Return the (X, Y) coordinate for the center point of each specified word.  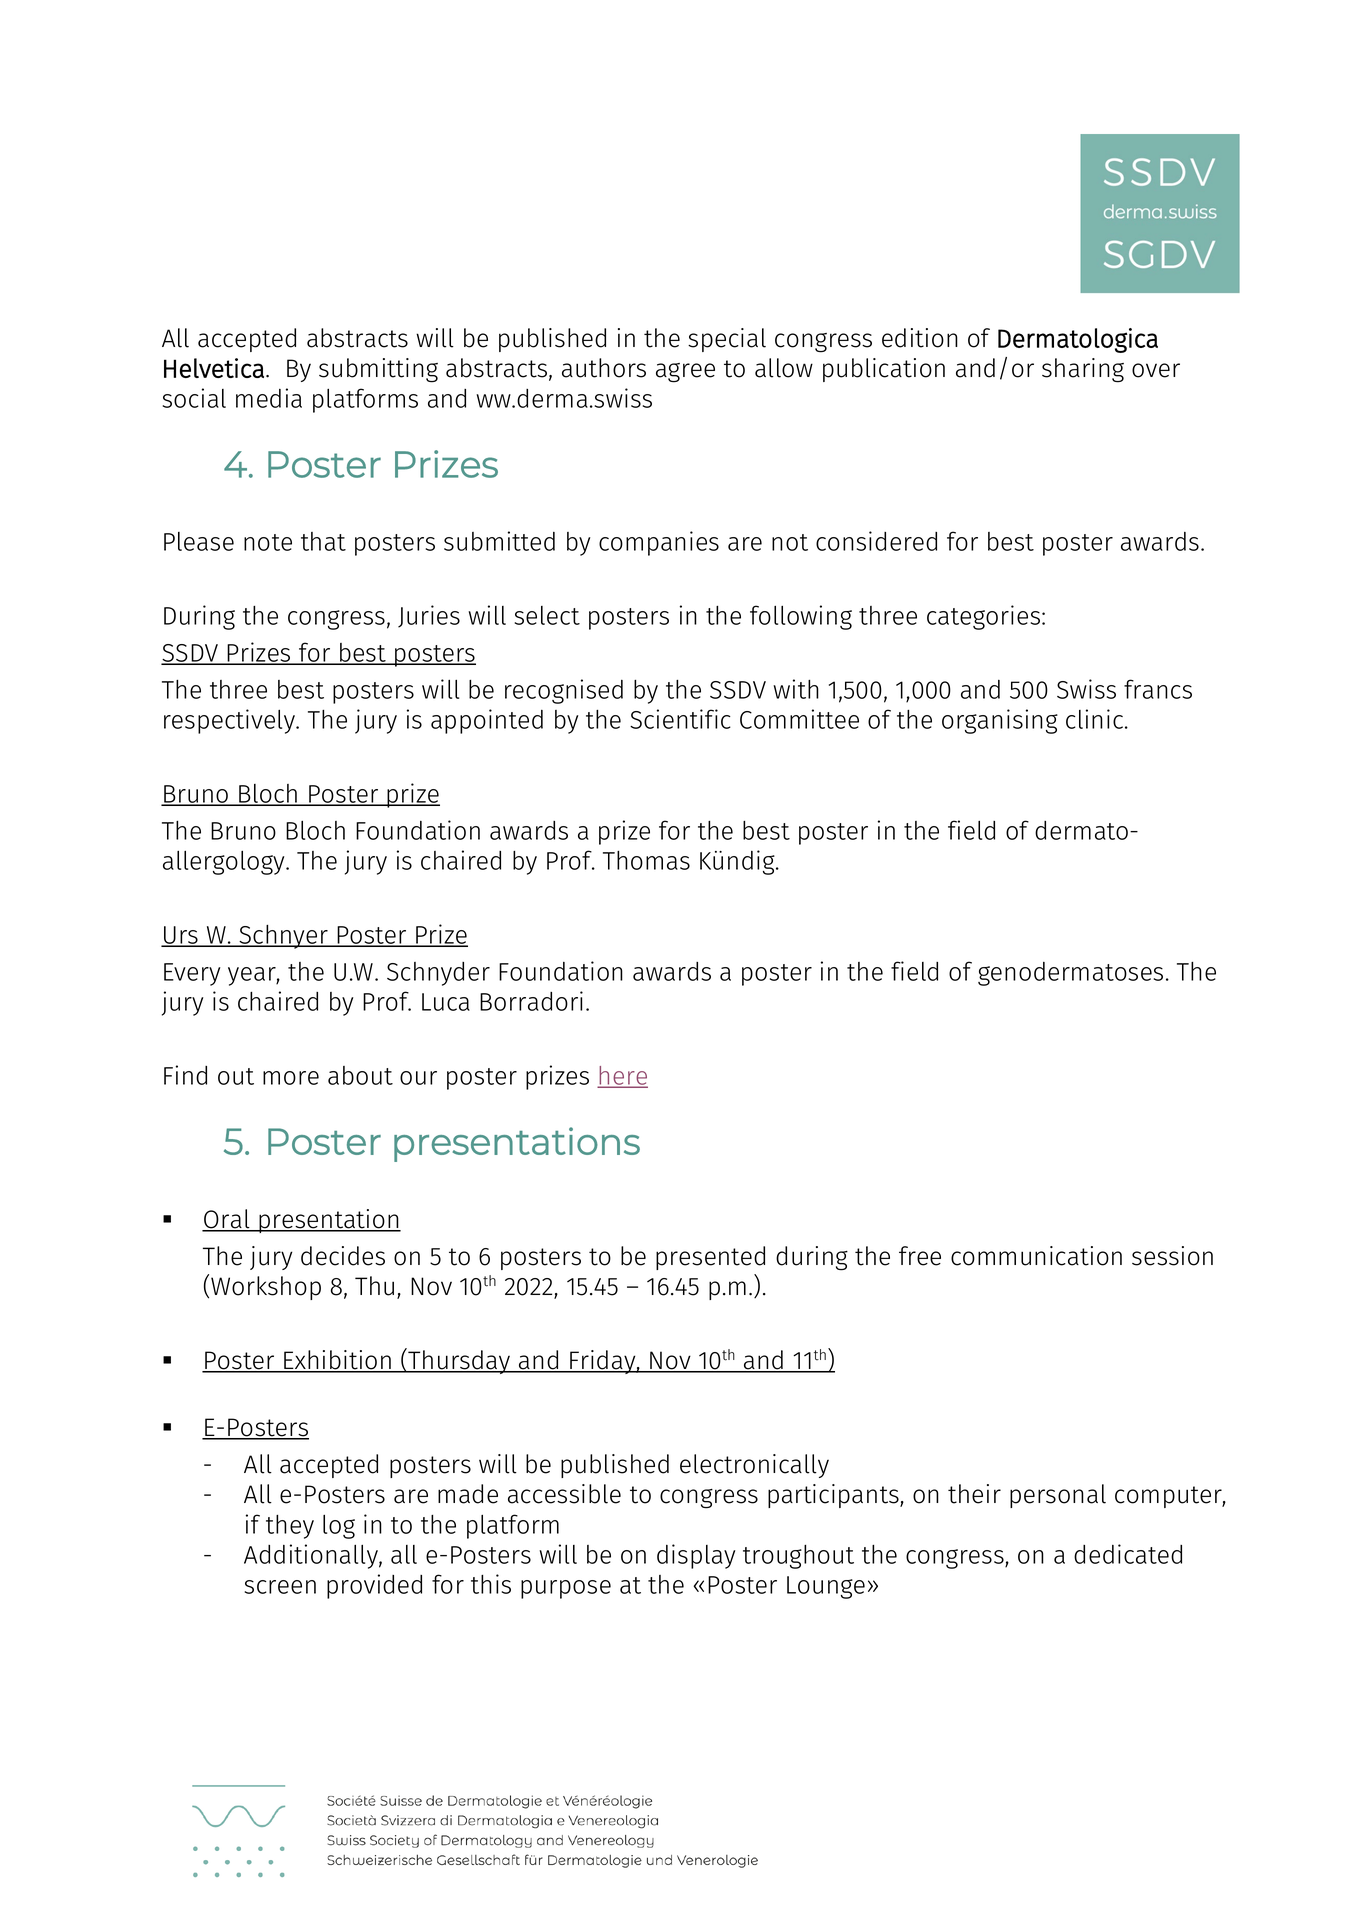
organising (1000, 721)
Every (192, 974)
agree (685, 373)
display (696, 1556)
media (269, 398)
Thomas (646, 860)
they (290, 1527)
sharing (1083, 370)
